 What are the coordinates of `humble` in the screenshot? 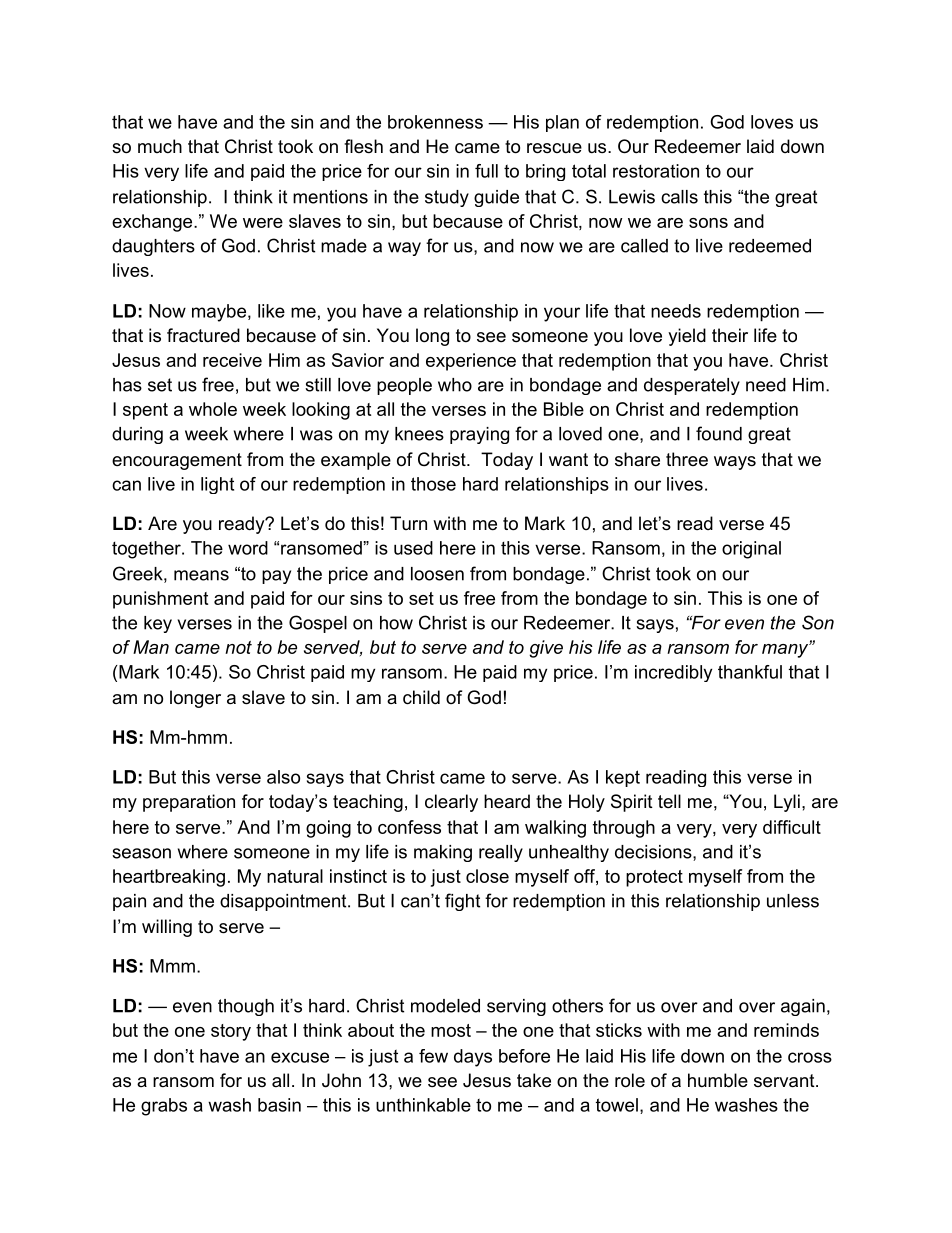 It's located at (718, 1080).
